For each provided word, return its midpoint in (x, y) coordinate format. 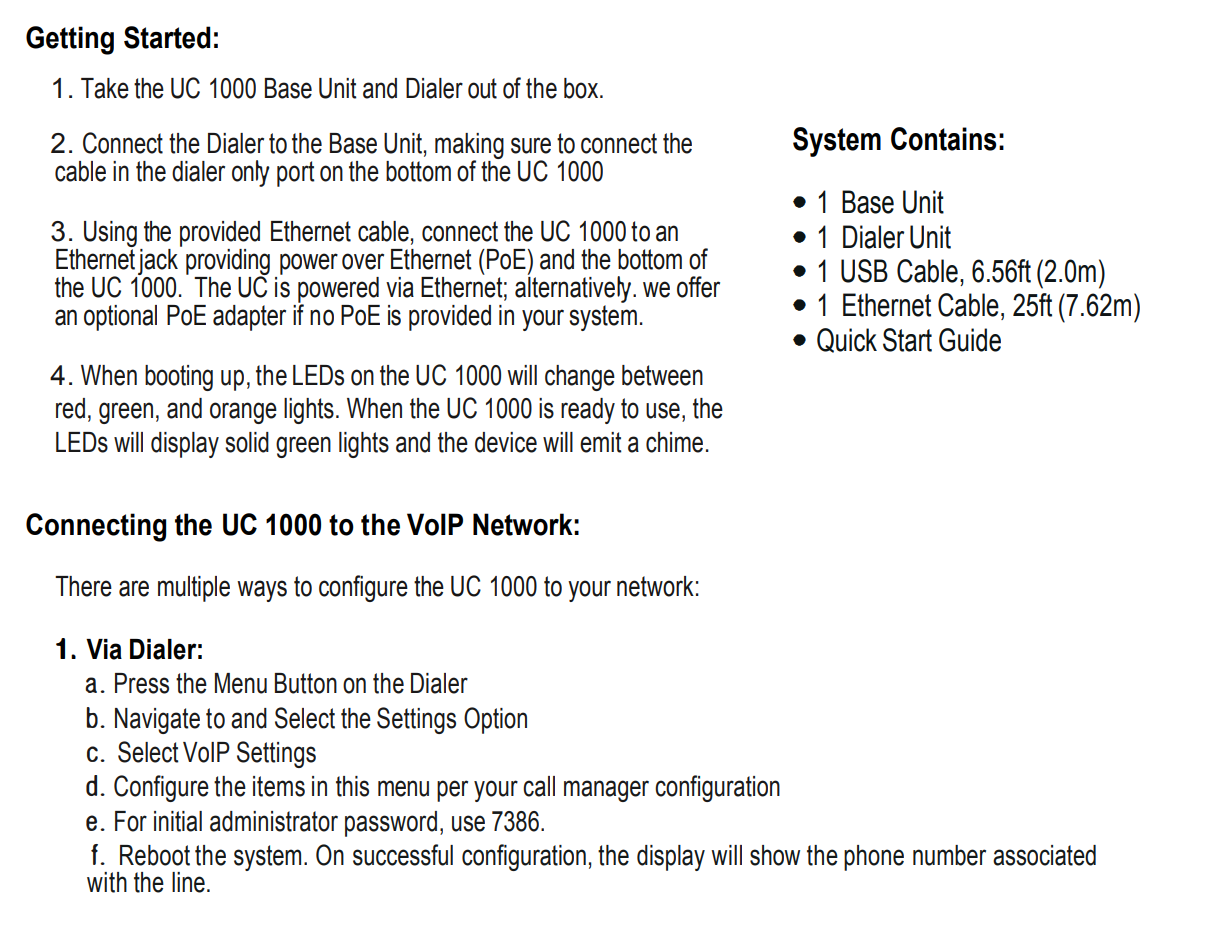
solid (247, 442)
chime (674, 442)
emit (601, 442)
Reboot (155, 855)
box (582, 88)
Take (105, 88)
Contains (943, 139)
